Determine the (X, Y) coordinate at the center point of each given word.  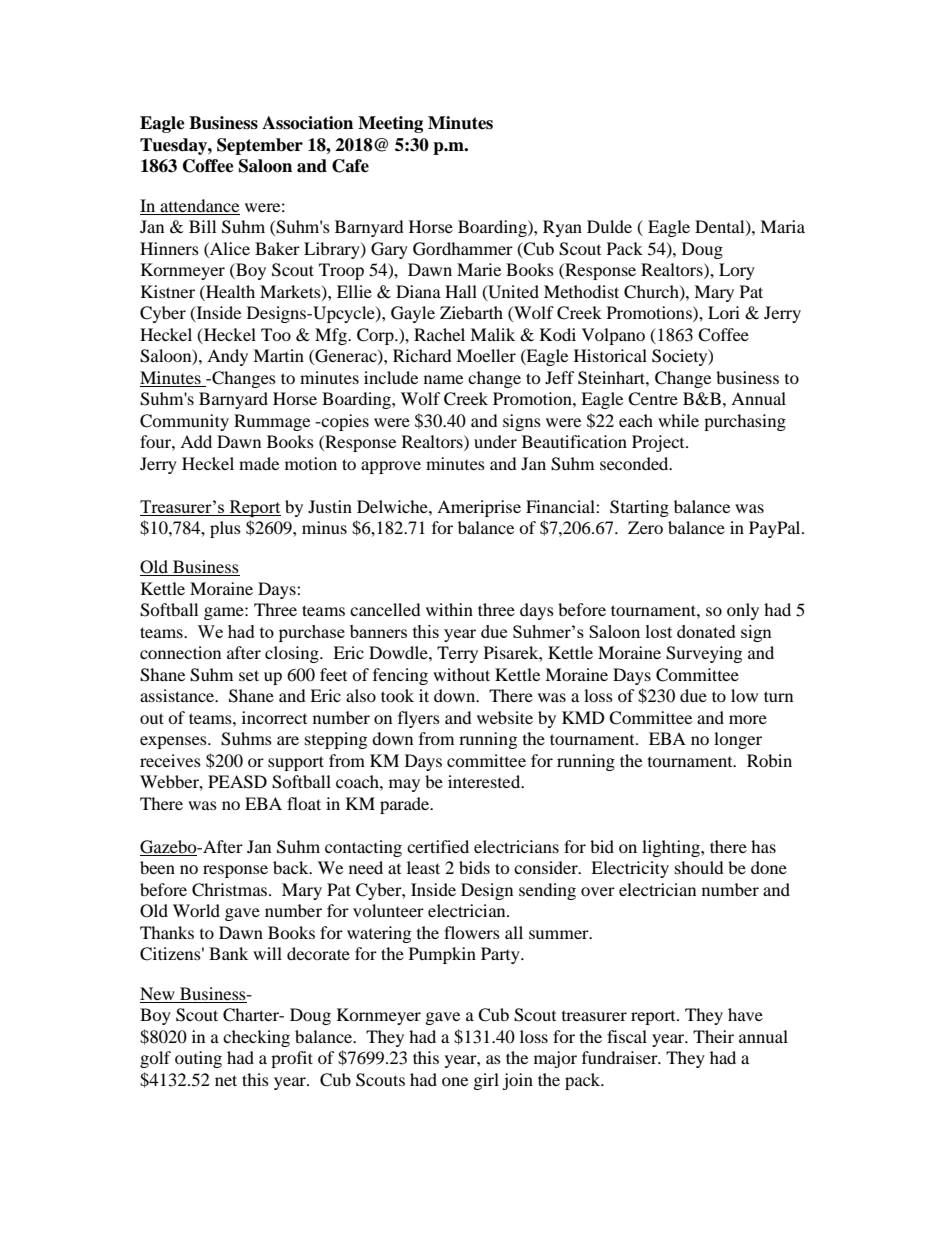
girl (486, 1081)
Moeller (486, 355)
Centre (653, 399)
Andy (227, 357)
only (743, 611)
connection (180, 652)
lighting (672, 848)
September (260, 146)
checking (256, 1038)
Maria (782, 226)
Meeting (390, 124)
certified (438, 846)
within (449, 609)
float (304, 803)
